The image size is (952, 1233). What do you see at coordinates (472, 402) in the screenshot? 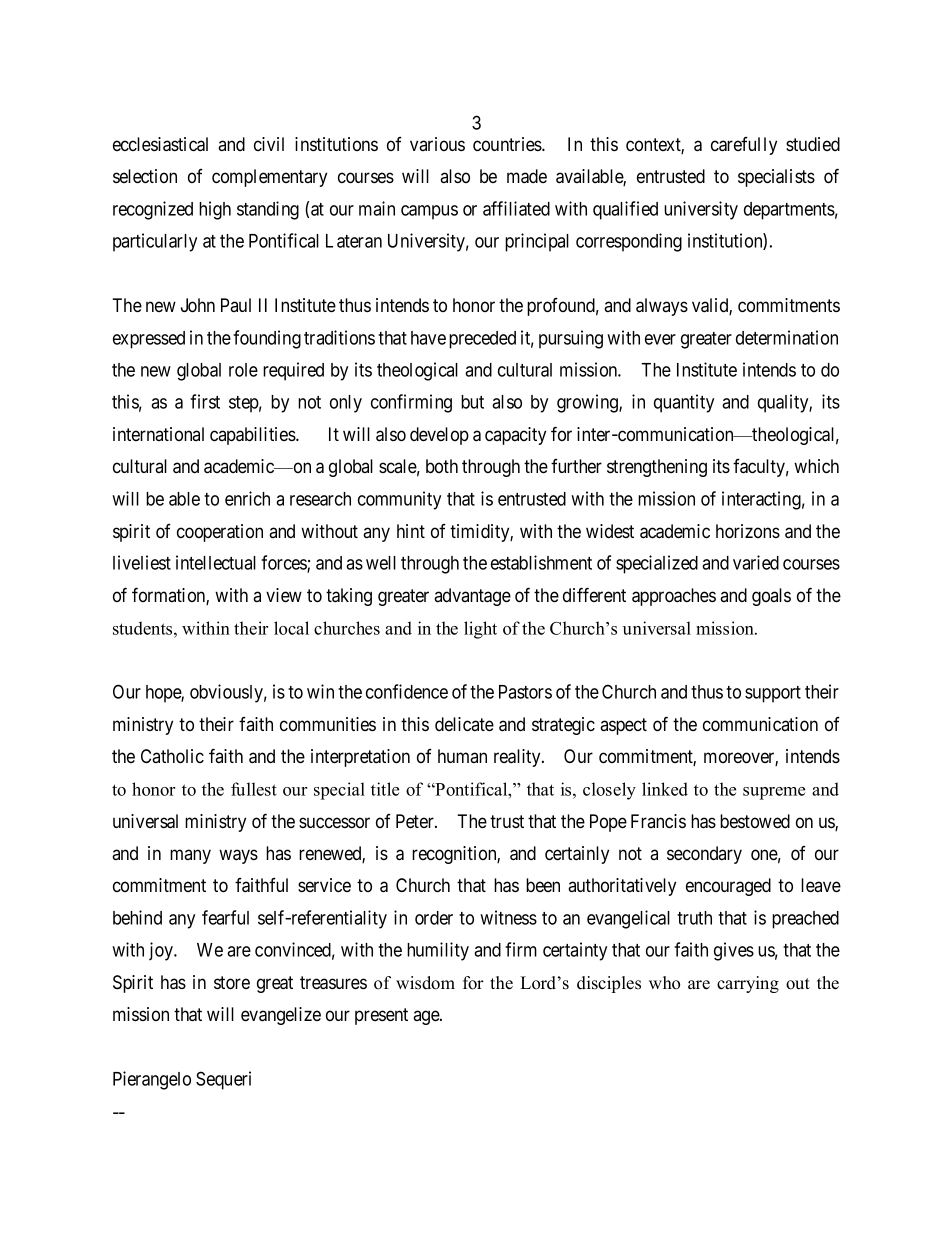
I see `but` at bounding box center [472, 402].
